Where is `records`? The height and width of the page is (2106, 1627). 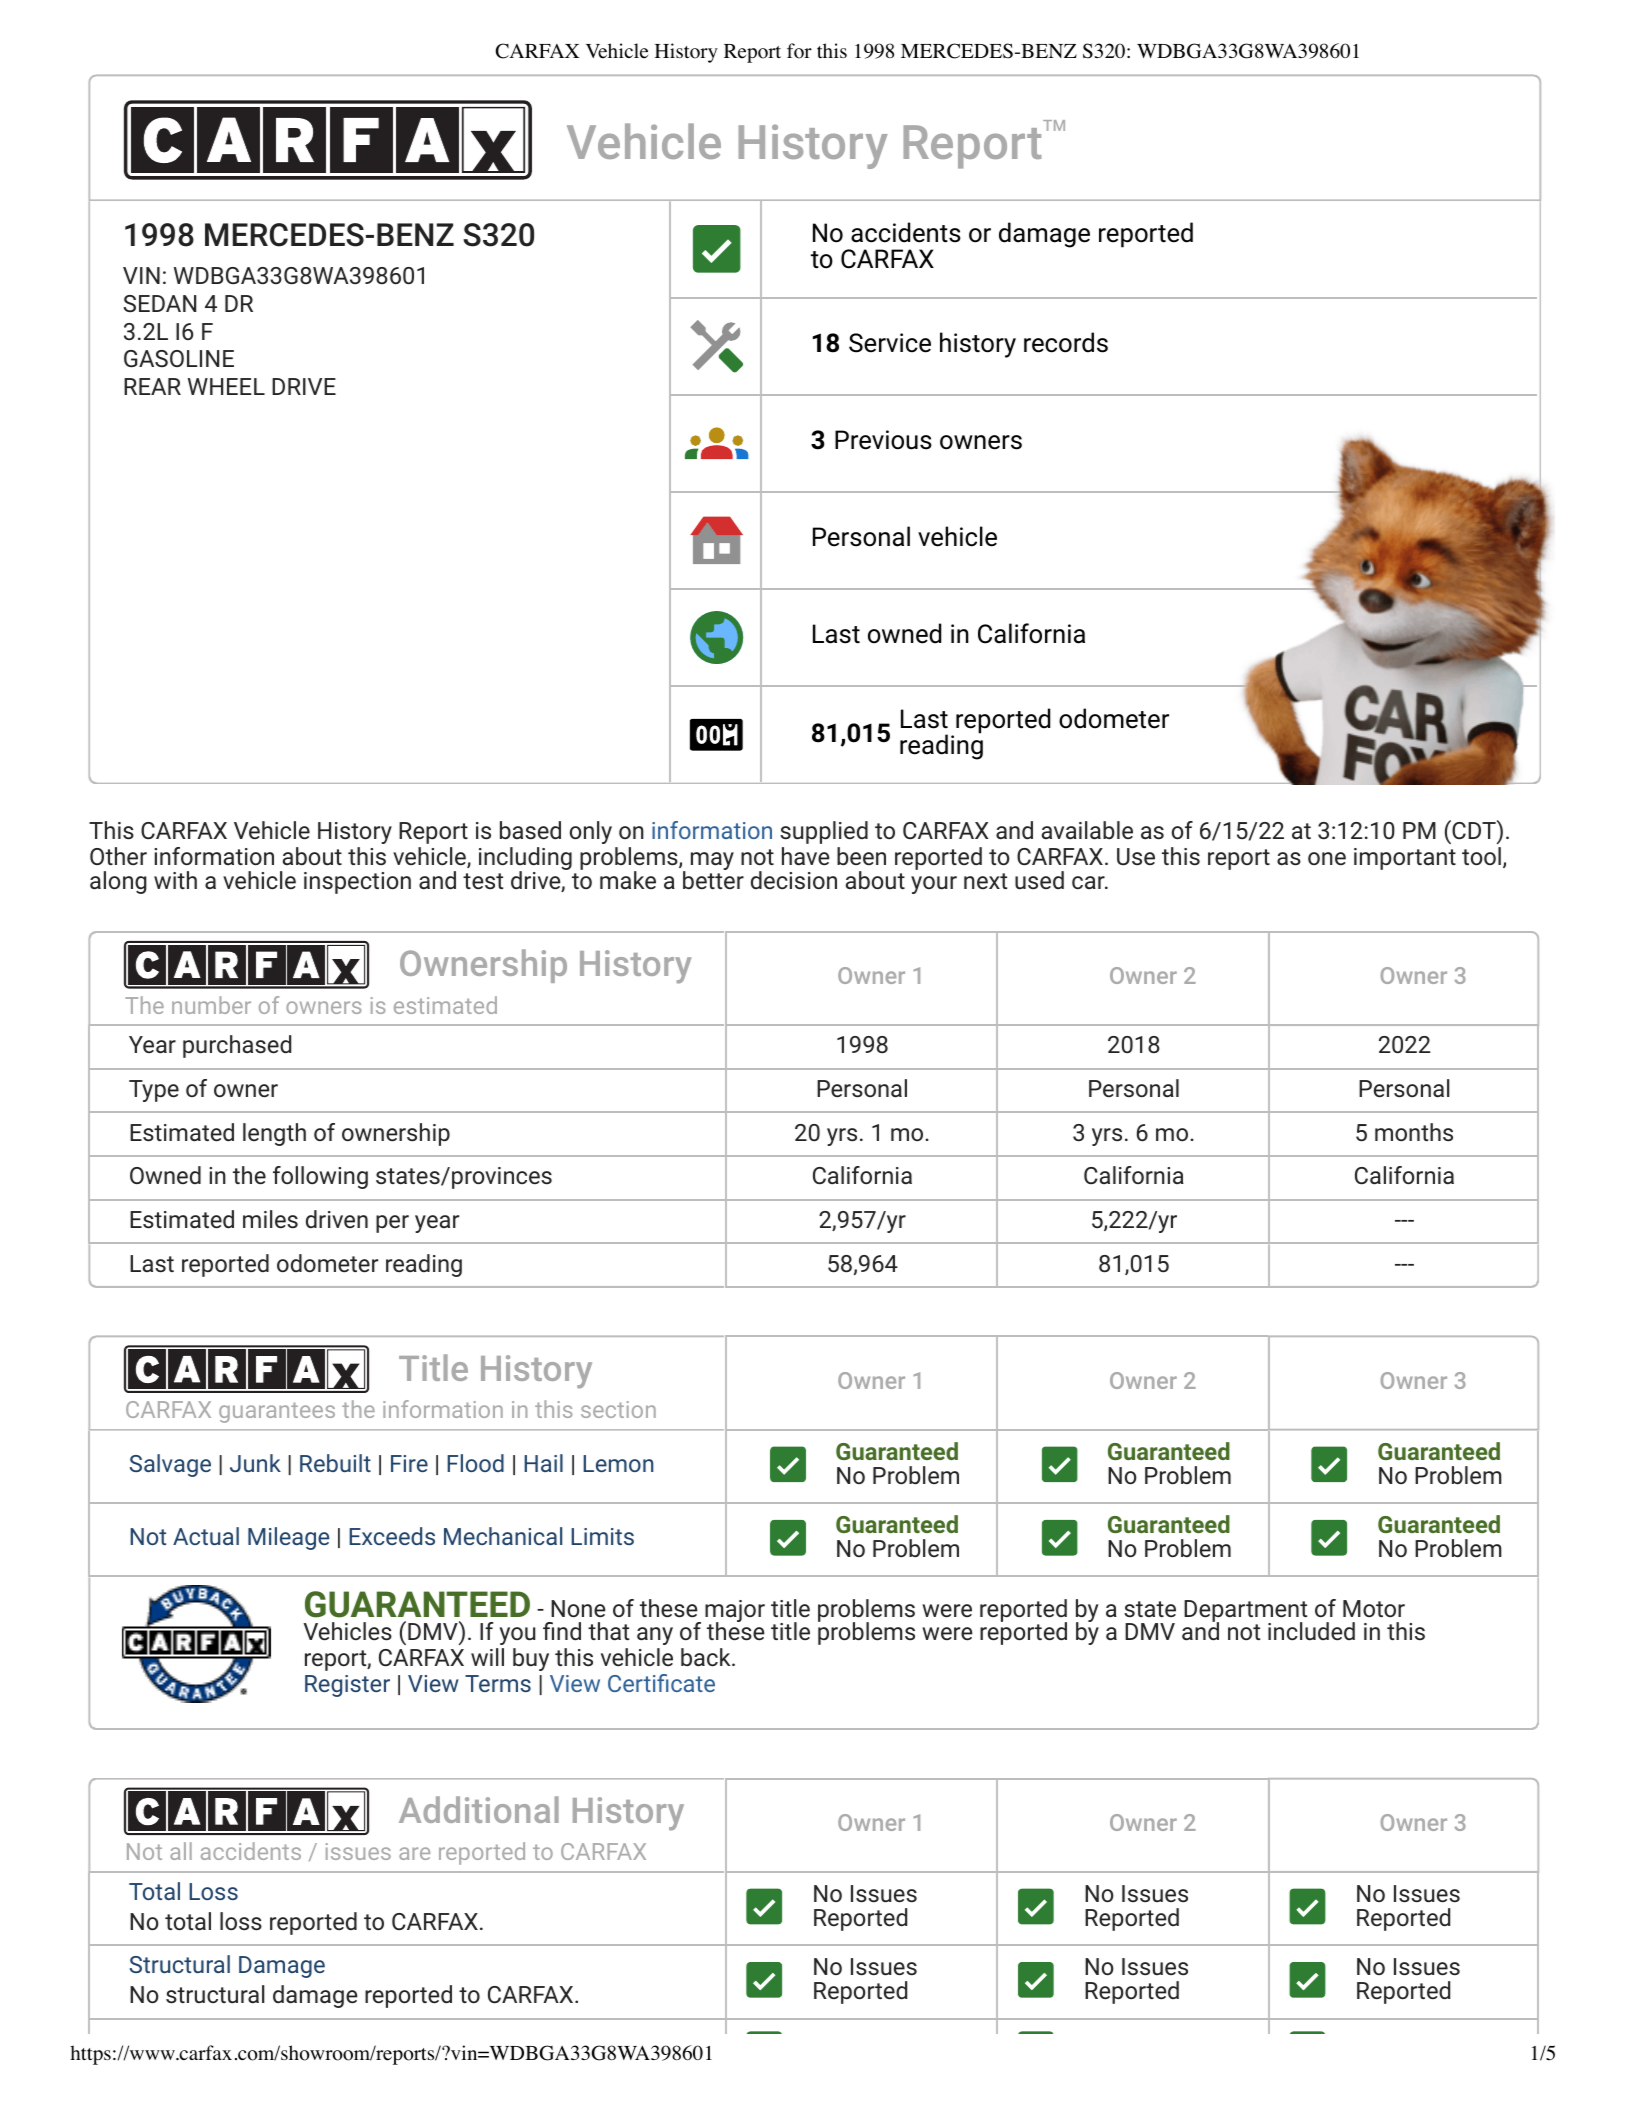
records is located at coordinates (1066, 342).
